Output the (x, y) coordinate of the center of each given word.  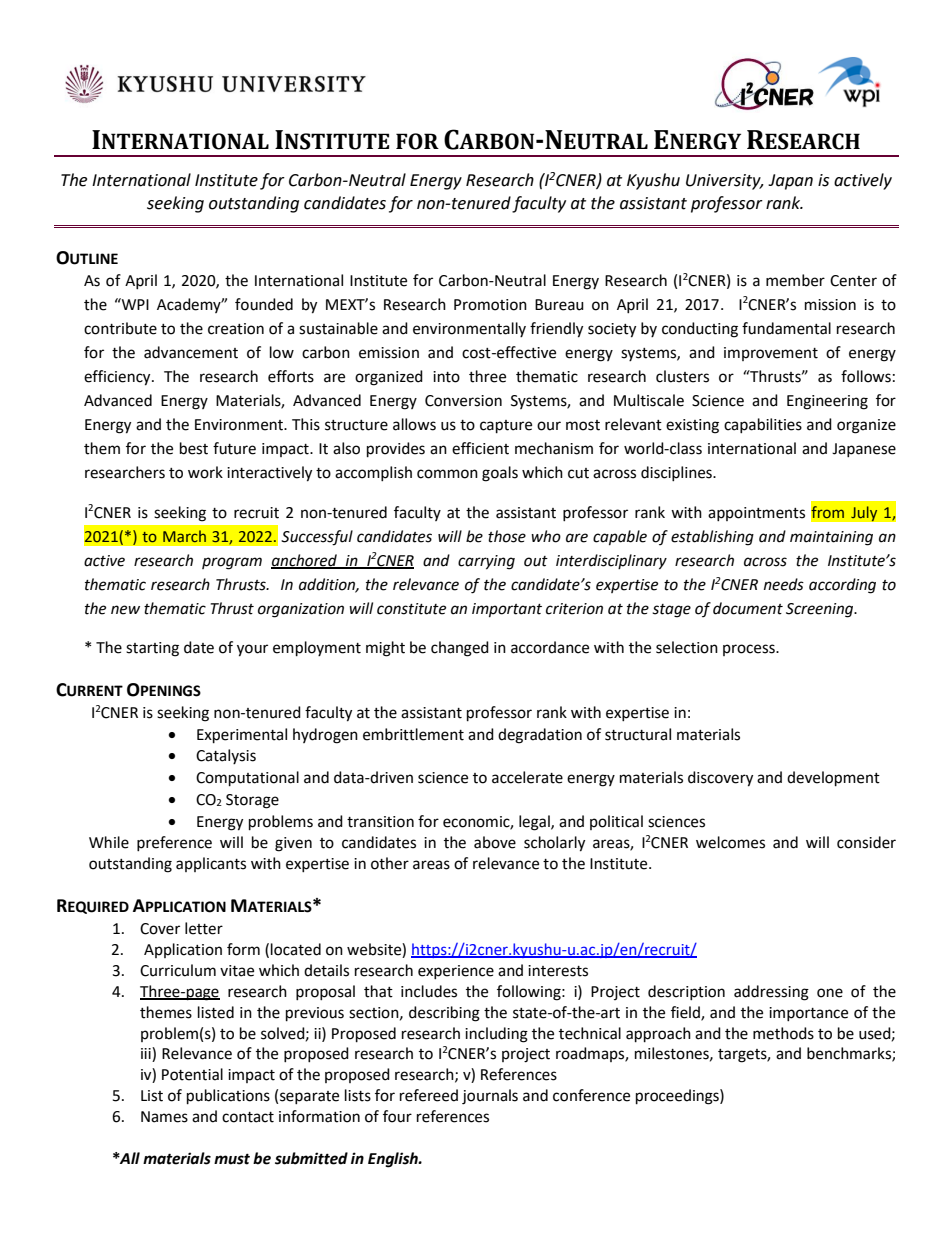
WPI (134, 304)
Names (164, 1117)
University (724, 182)
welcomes (730, 842)
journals (490, 1097)
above (495, 842)
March (184, 536)
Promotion (490, 305)
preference (174, 843)
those (507, 536)
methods (783, 1033)
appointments (756, 514)
